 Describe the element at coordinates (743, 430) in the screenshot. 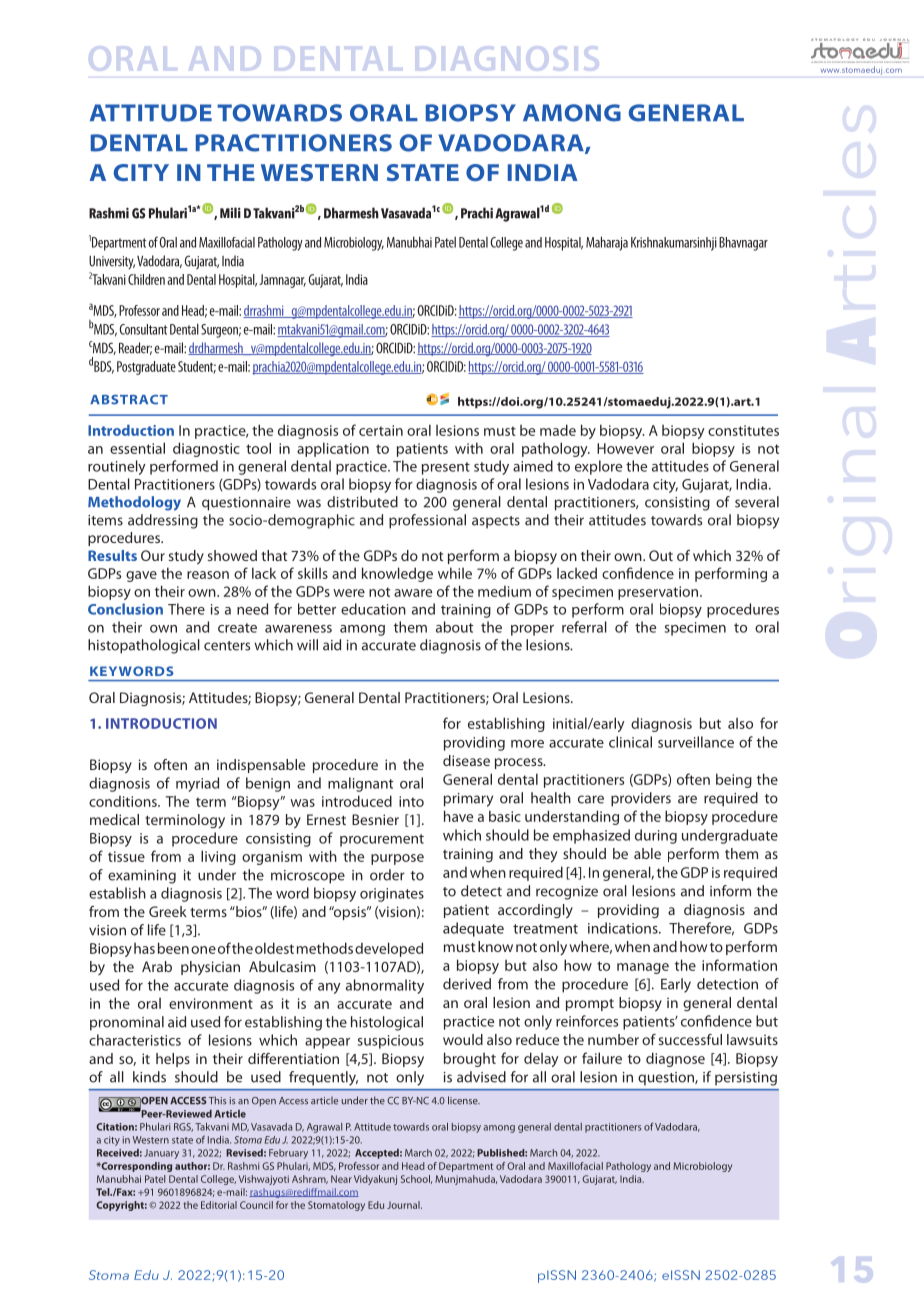

I see `constitutes` at that location.
